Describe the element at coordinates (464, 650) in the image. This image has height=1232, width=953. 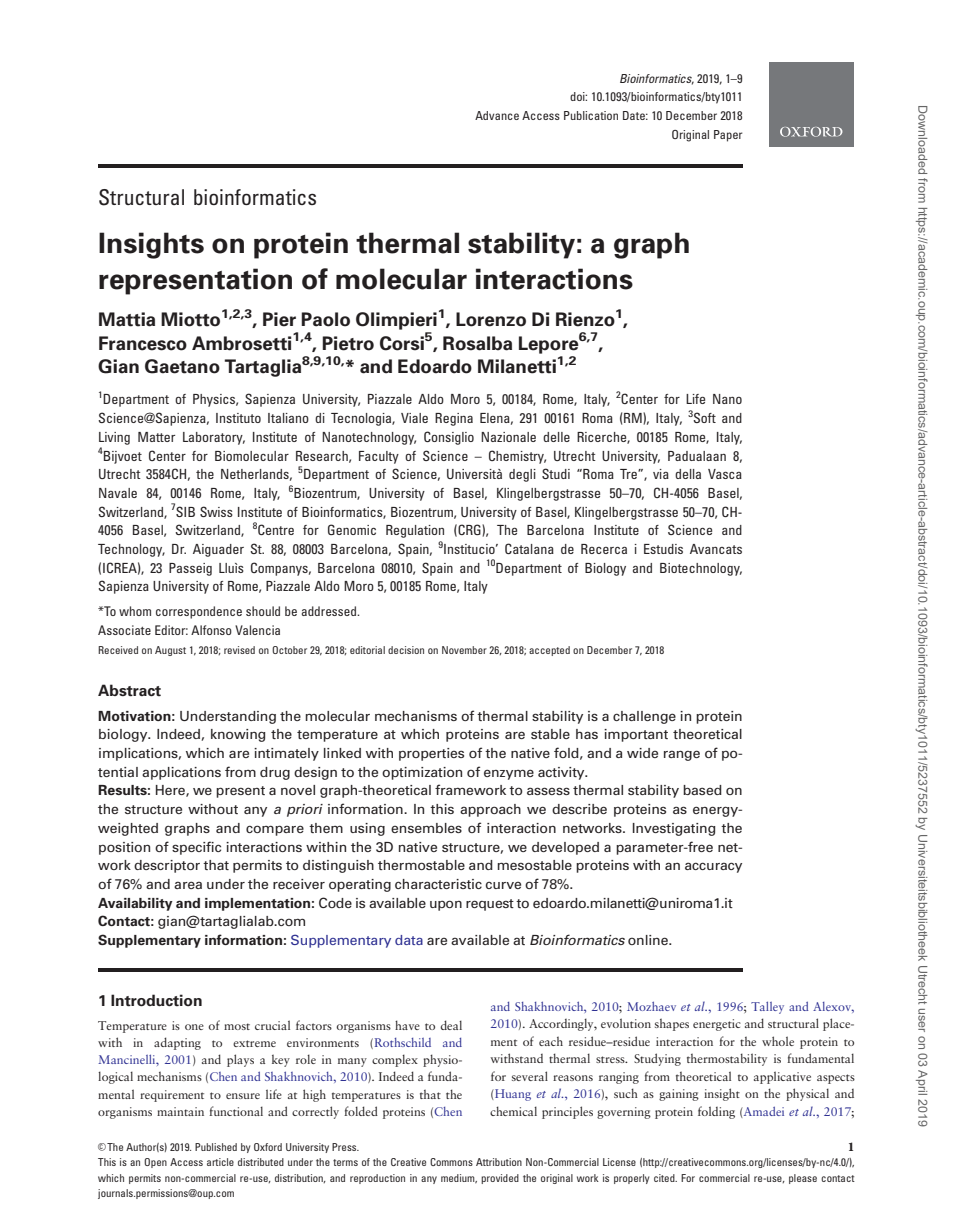
I see `November` at that location.
